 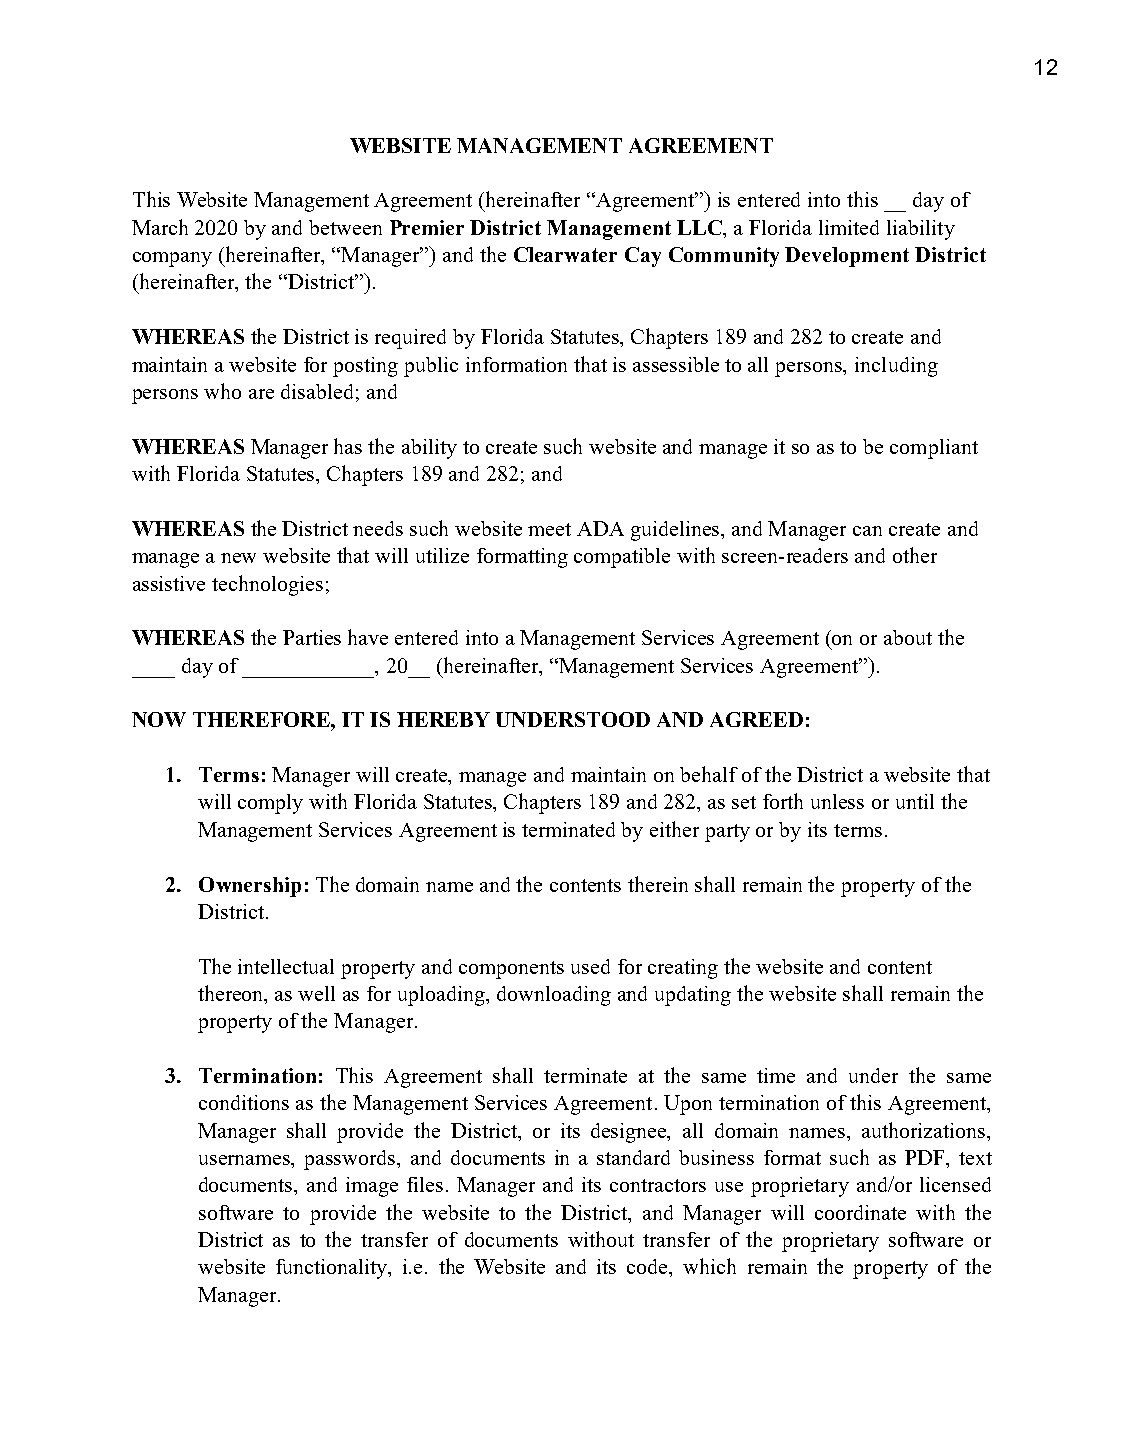 I want to click on until, so click(x=915, y=801).
